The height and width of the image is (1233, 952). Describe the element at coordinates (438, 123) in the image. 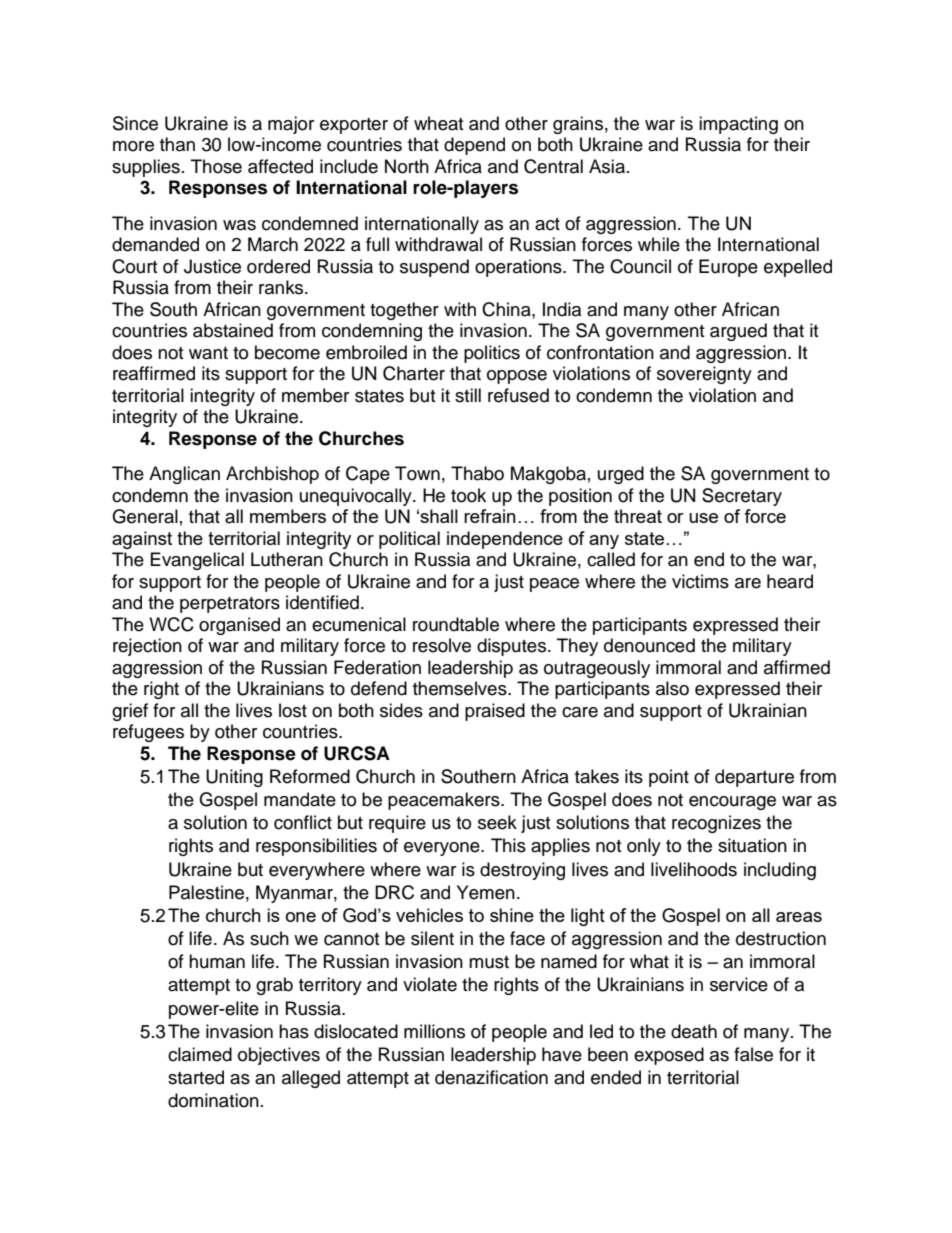

I see `wheat` at that location.
